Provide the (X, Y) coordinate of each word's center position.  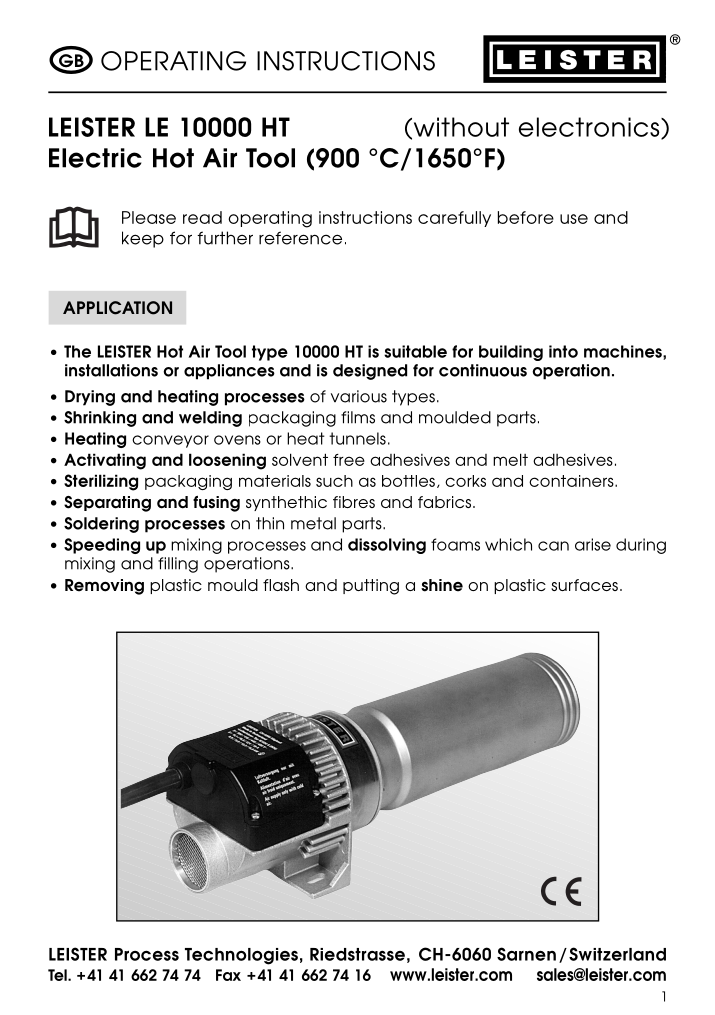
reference (300, 238)
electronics (590, 128)
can (553, 546)
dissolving (387, 546)
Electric (95, 158)
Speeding (102, 546)
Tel (58, 975)
